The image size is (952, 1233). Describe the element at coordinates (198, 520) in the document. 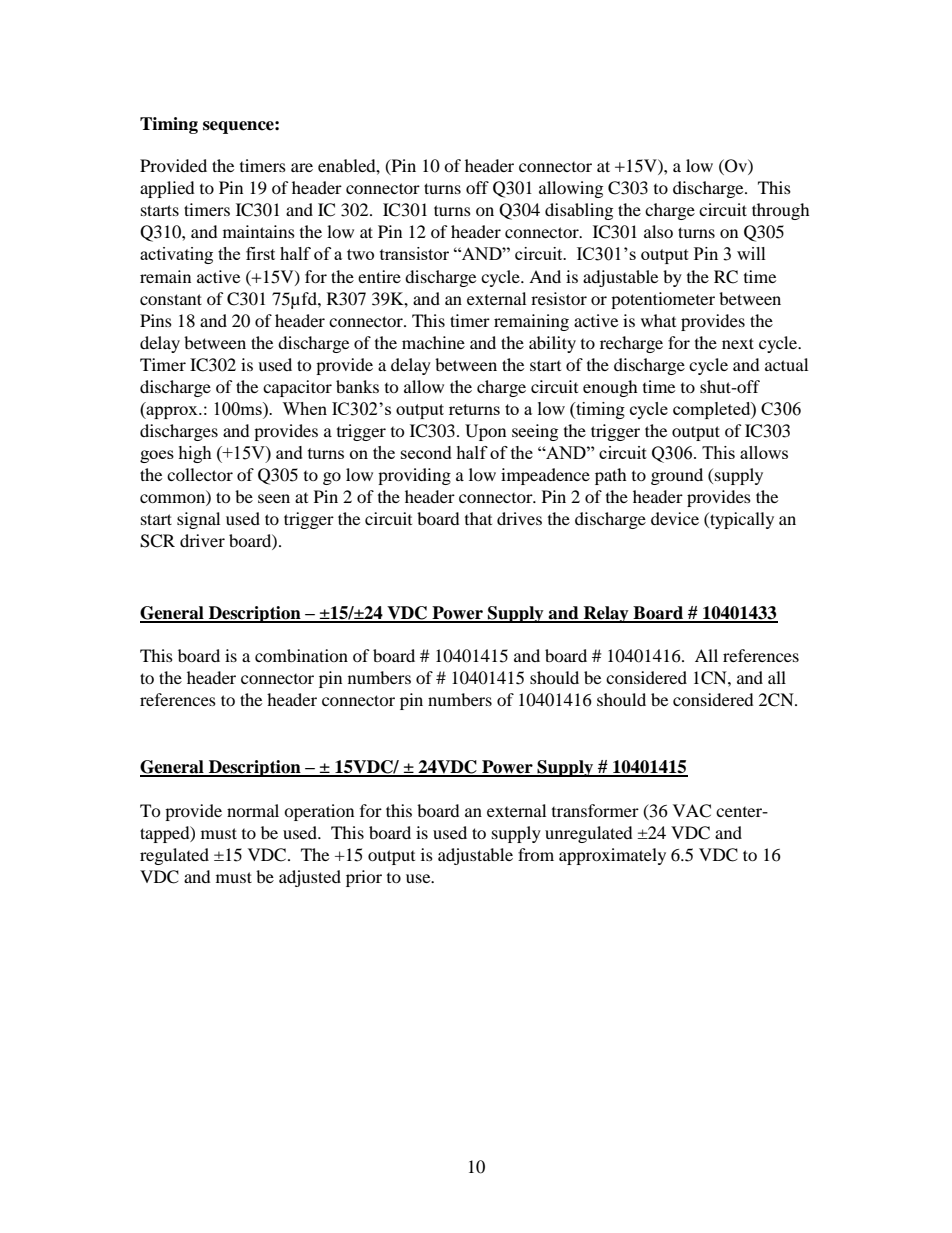

I see `signal` at that location.
